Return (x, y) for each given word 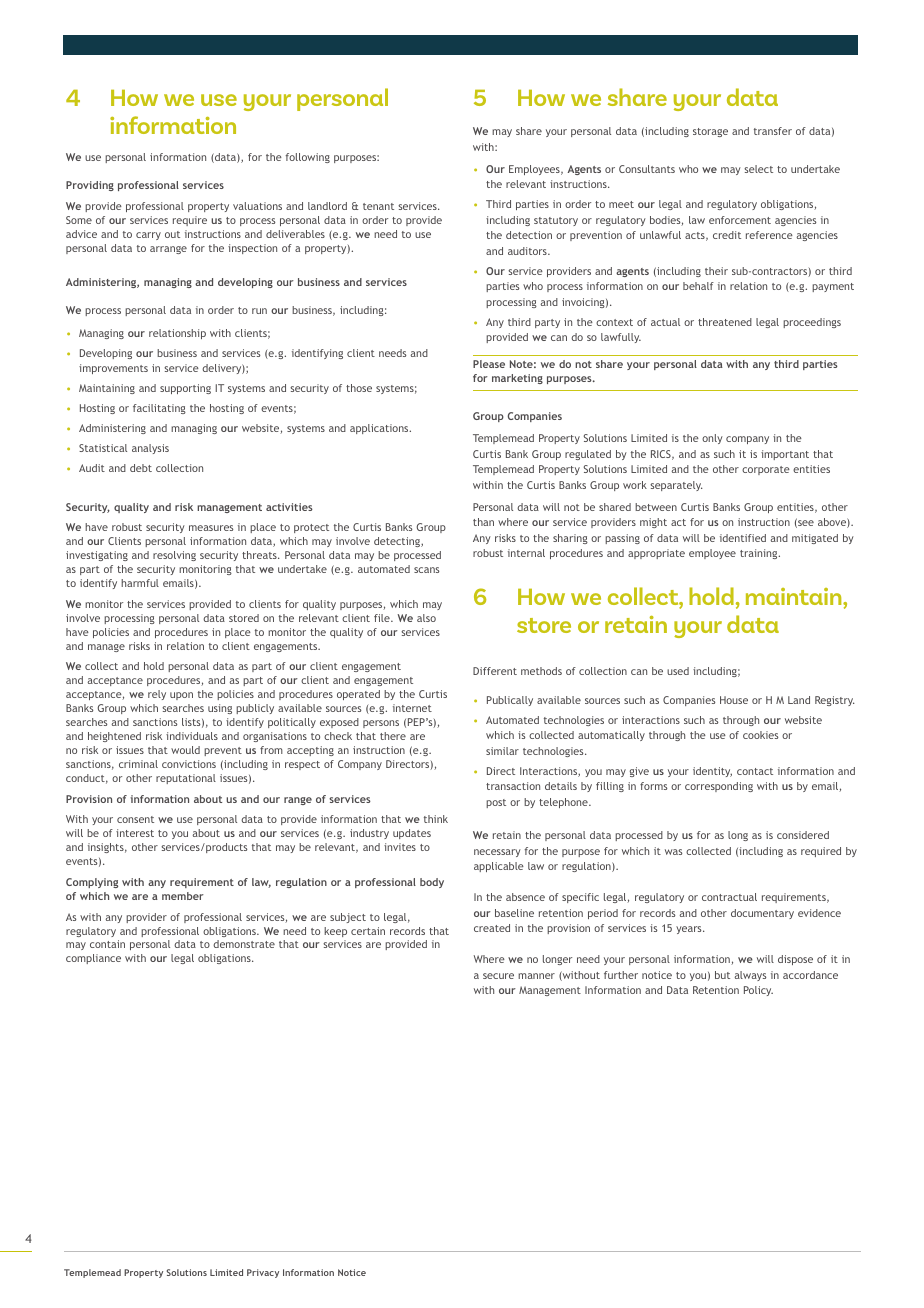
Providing (90, 186)
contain (107, 944)
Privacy (263, 1273)
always (750, 976)
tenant (378, 206)
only (712, 439)
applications (380, 429)
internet (412, 708)
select (758, 169)
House (734, 700)
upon (181, 696)
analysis (150, 449)
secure (498, 976)
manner (536, 976)
